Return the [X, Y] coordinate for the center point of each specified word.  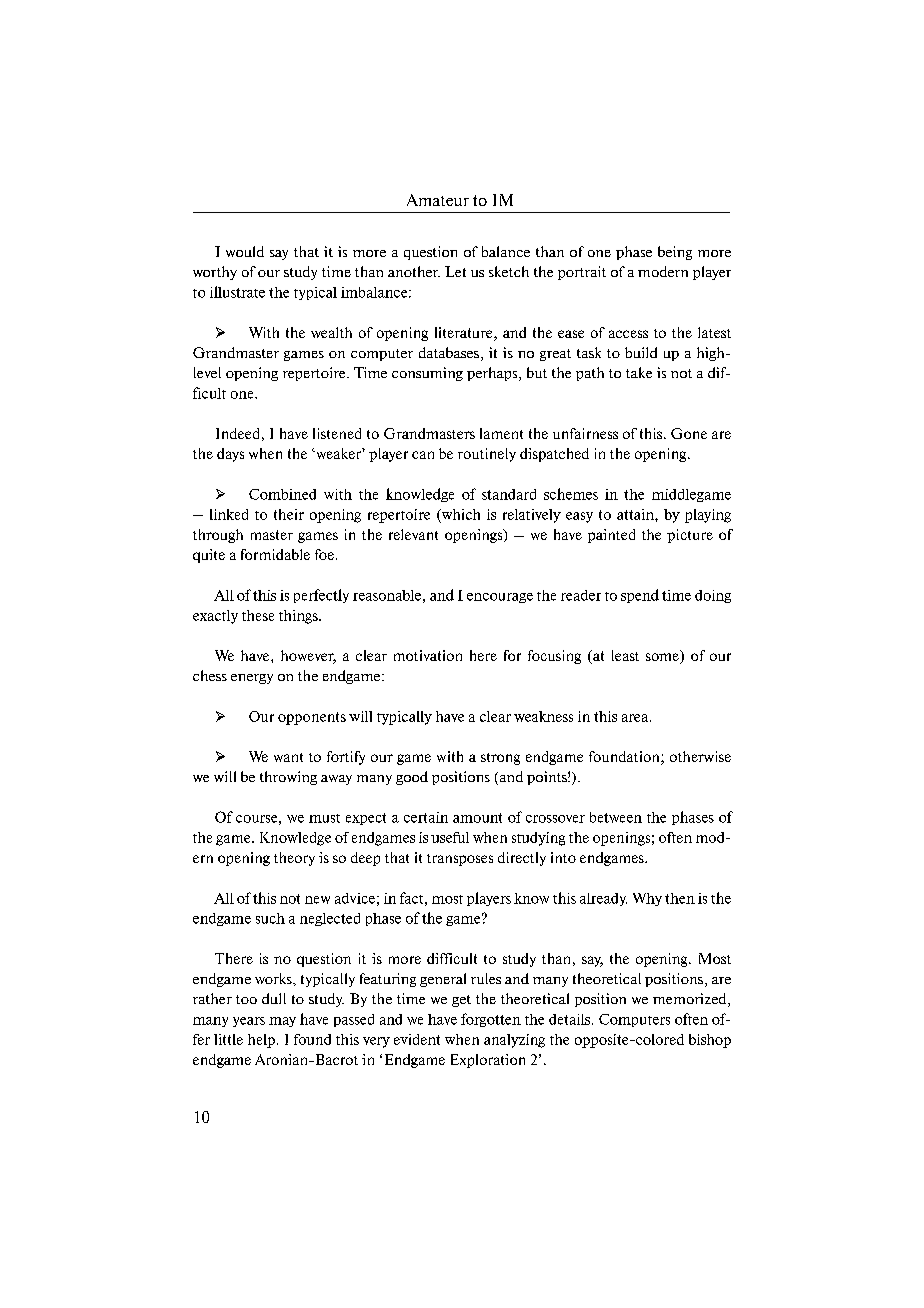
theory [294, 859]
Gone [689, 433]
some [663, 658]
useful [450, 837]
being [675, 253]
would [245, 251]
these [258, 615]
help [261, 1041]
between [616, 817]
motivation [428, 655]
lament [501, 433]
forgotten [491, 1020]
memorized [691, 1000]
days [230, 455]
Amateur [438, 200]
